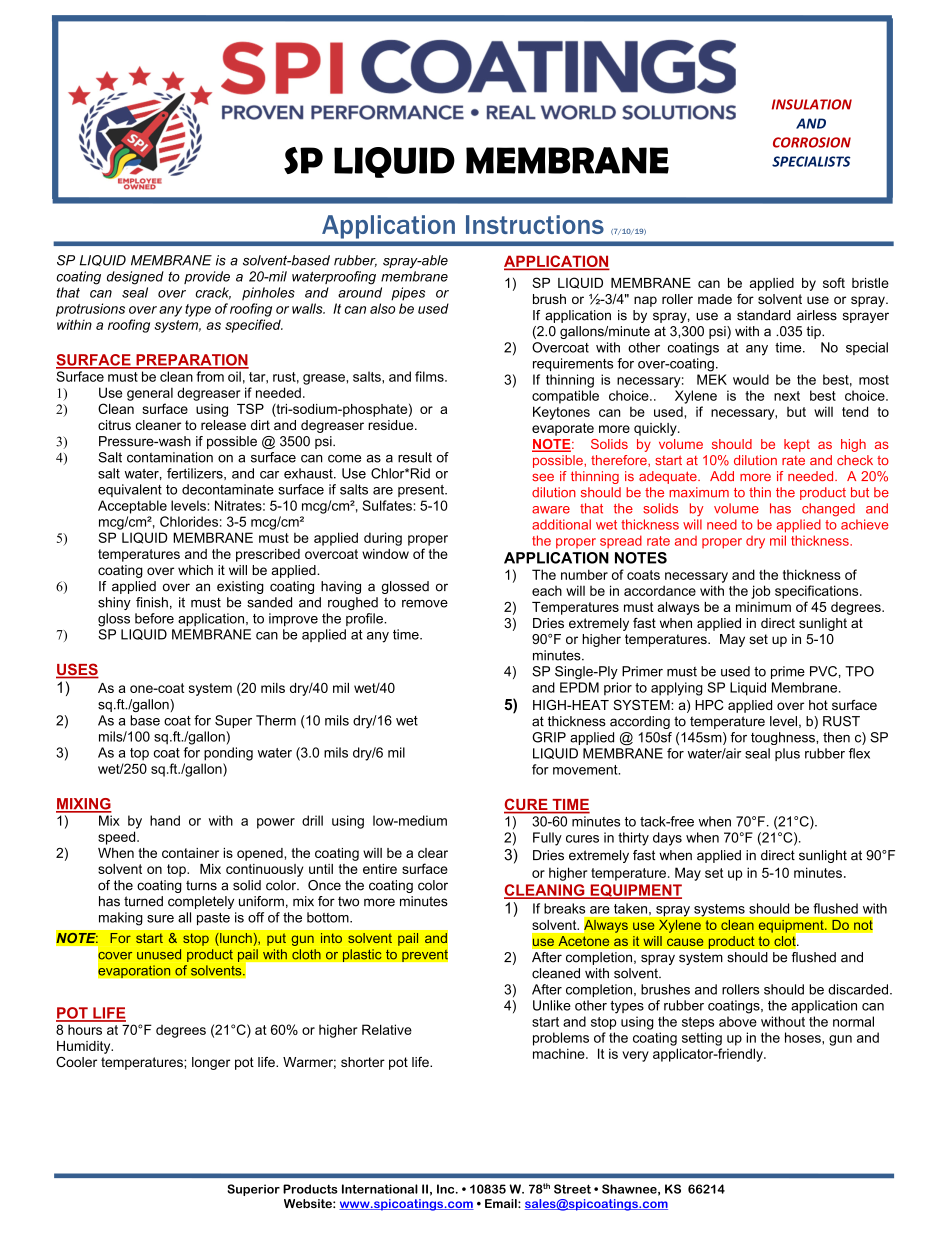 This screenshot has height=1233, width=952. I want to click on longer, so click(211, 1063).
